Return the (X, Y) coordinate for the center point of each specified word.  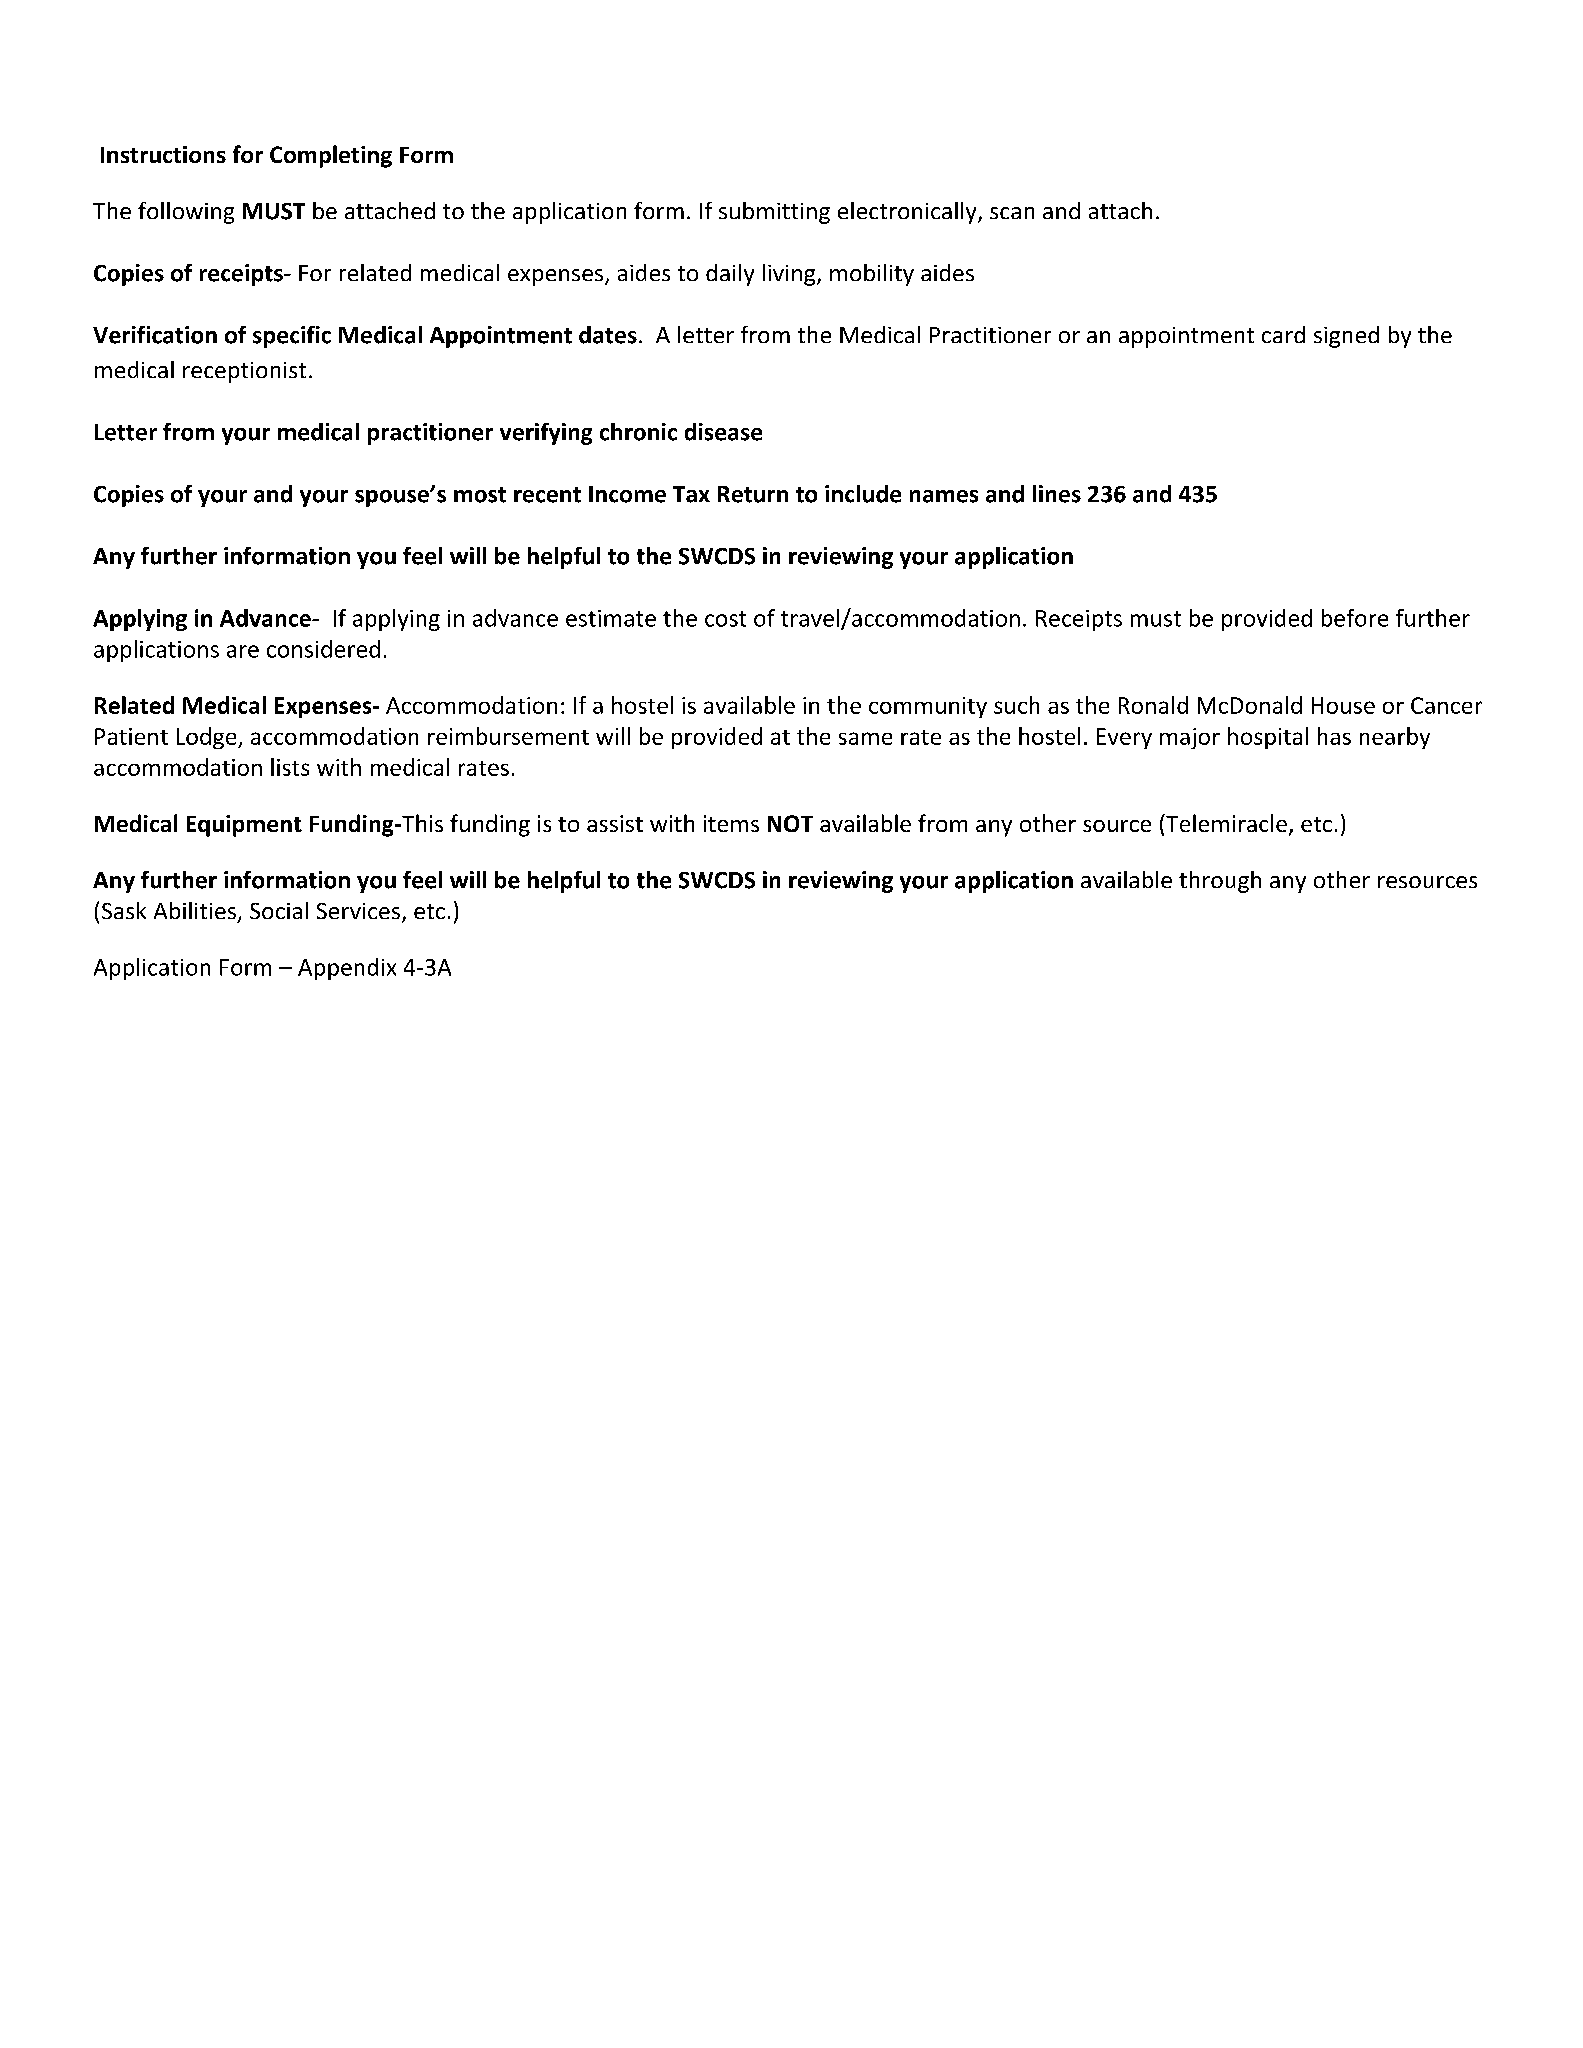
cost (725, 619)
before (1355, 618)
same (865, 738)
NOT (790, 823)
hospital (1268, 738)
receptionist (244, 372)
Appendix (347, 969)
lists (290, 767)
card (1283, 334)
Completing (331, 156)
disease (723, 432)
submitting (774, 213)
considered (323, 649)
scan (1012, 213)
